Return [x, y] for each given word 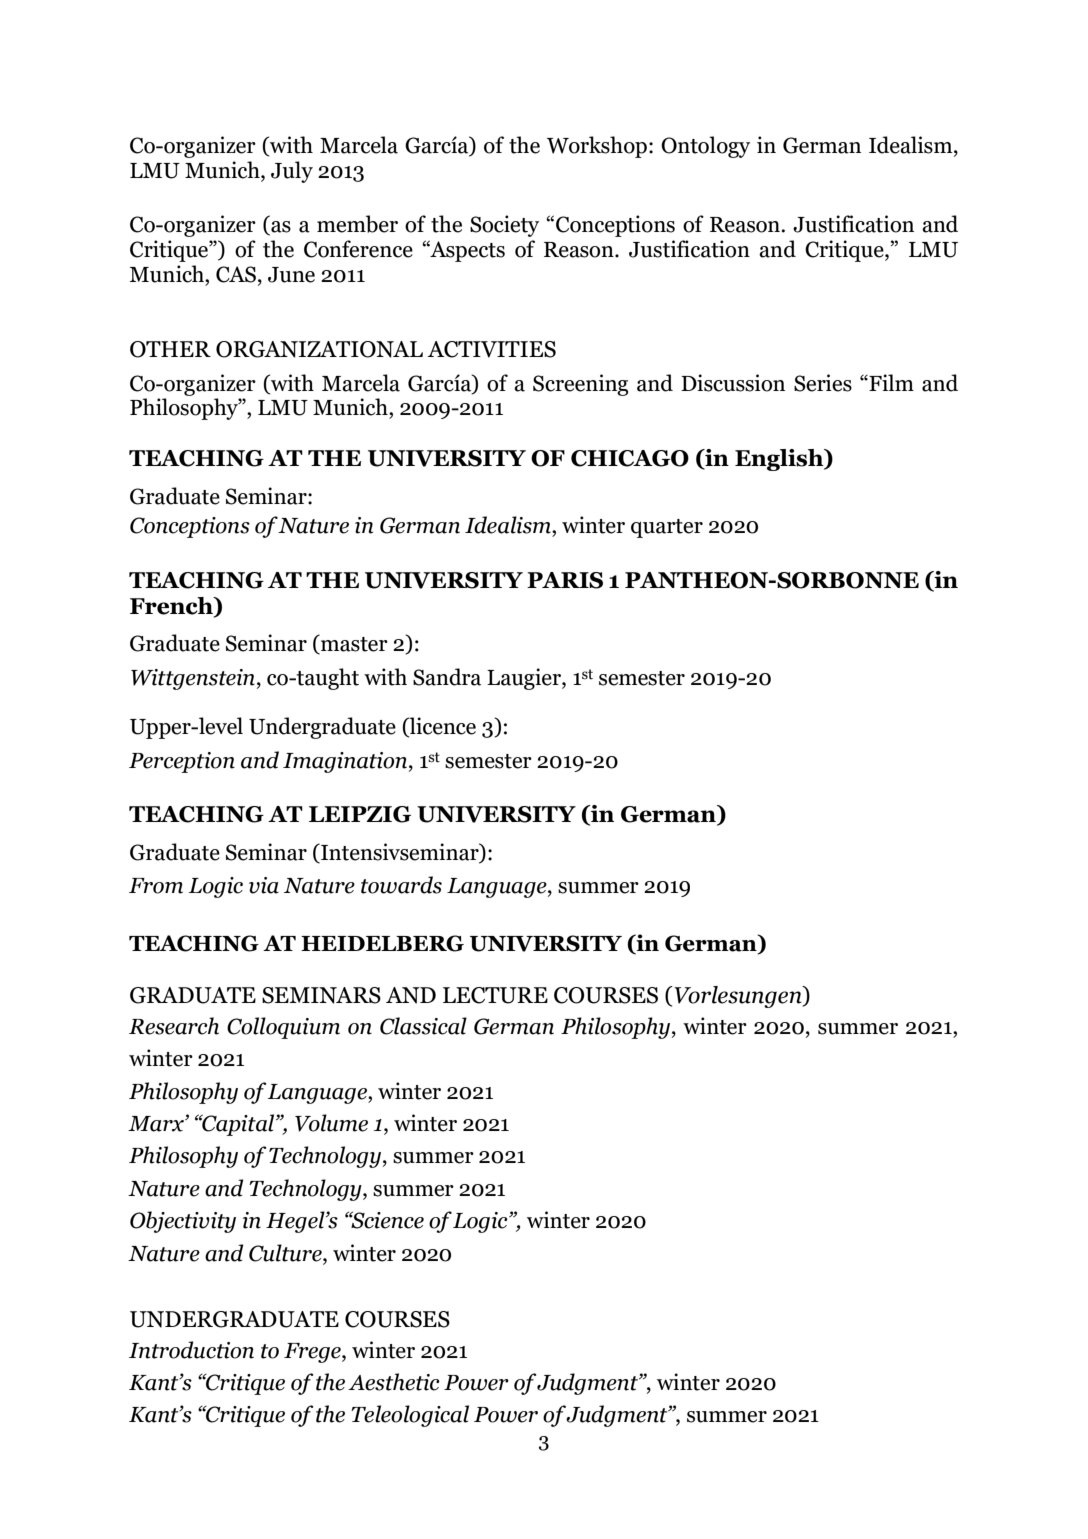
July [292, 172]
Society [504, 226]
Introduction [191, 1350]
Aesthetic [394, 1382]
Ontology [705, 147]
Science [386, 1220]
